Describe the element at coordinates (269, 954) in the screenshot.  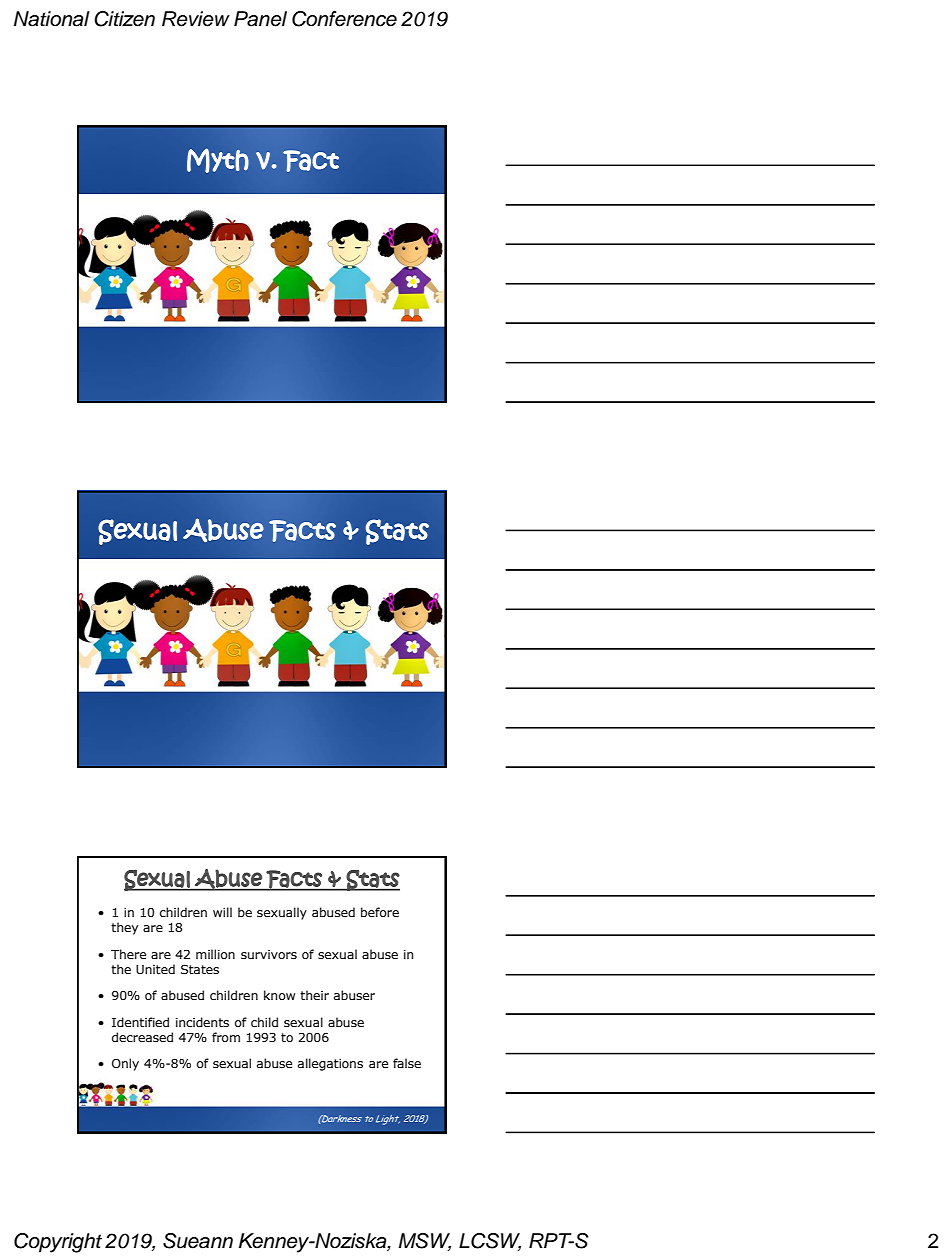
I see `survivors` at that location.
